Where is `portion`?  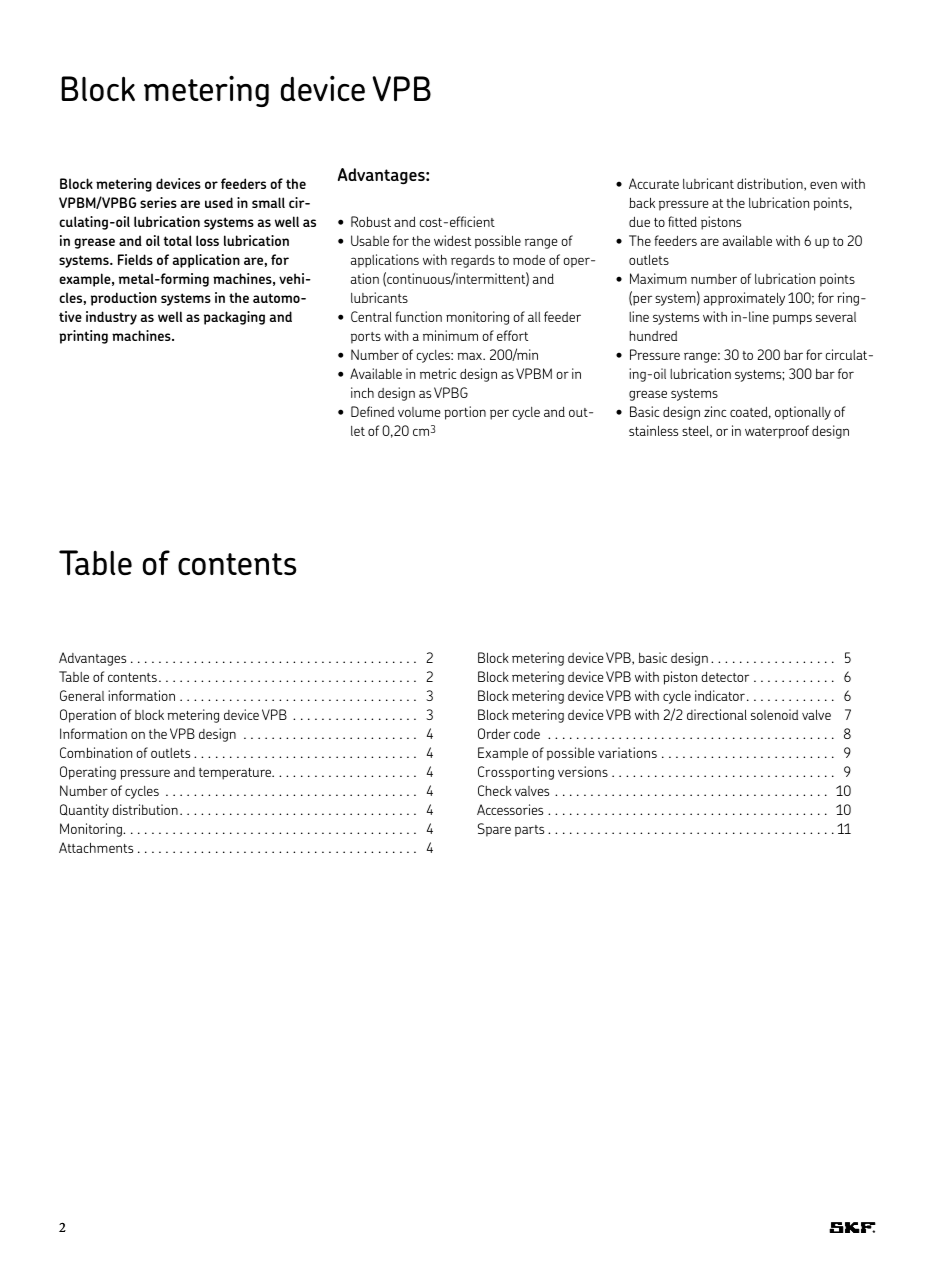
portion is located at coordinates (465, 413).
